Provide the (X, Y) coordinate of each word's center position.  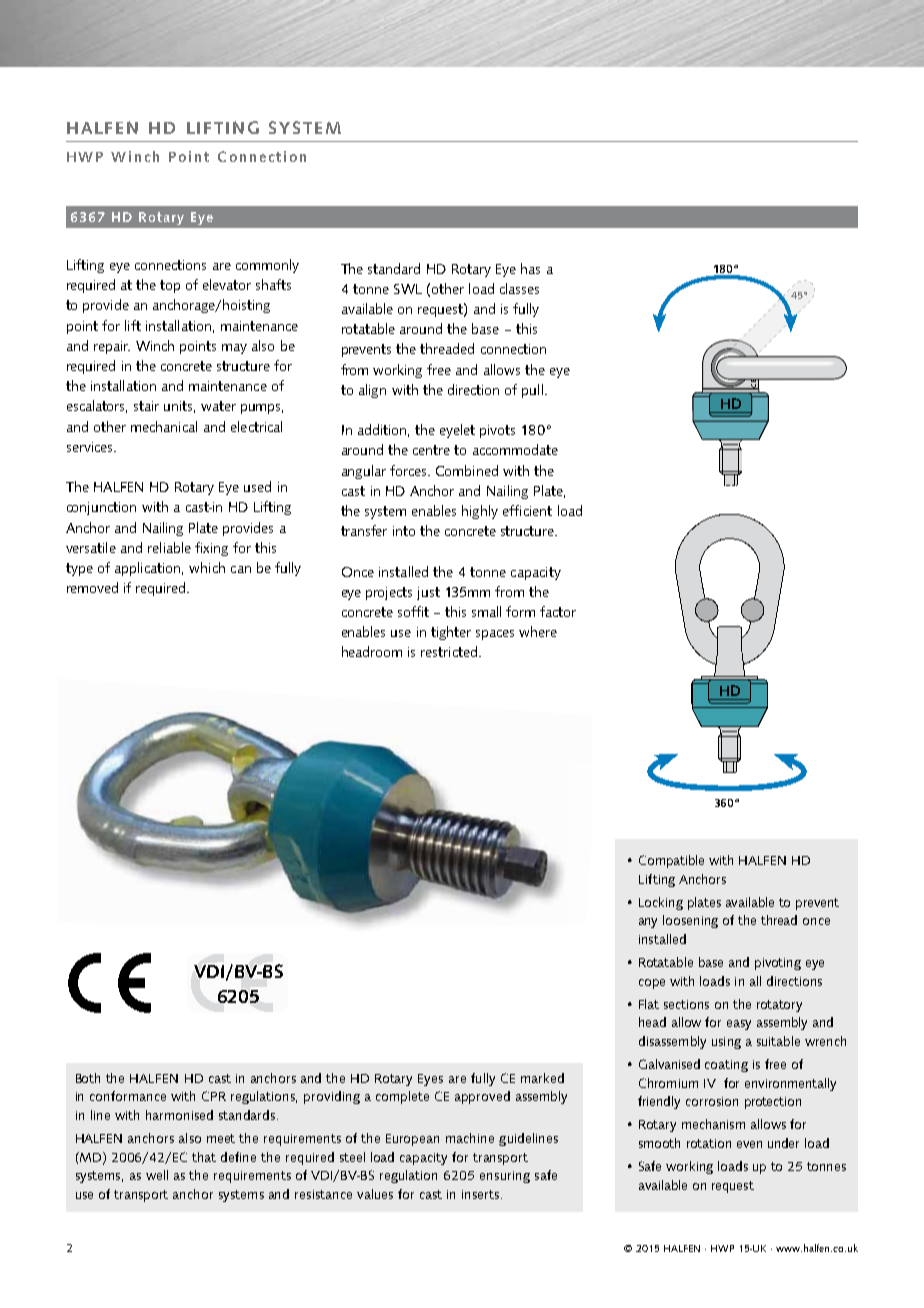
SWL (408, 289)
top (170, 286)
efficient (527, 510)
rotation (709, 1143)
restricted (449, 651)
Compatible (671, 861)
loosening (690, 921)
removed (92, 587)
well (157, 1175)
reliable (169, 547)
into (404, 531)
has (530, 268)
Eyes (430, 1080)
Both (88, 1078)
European (412, 1140)
